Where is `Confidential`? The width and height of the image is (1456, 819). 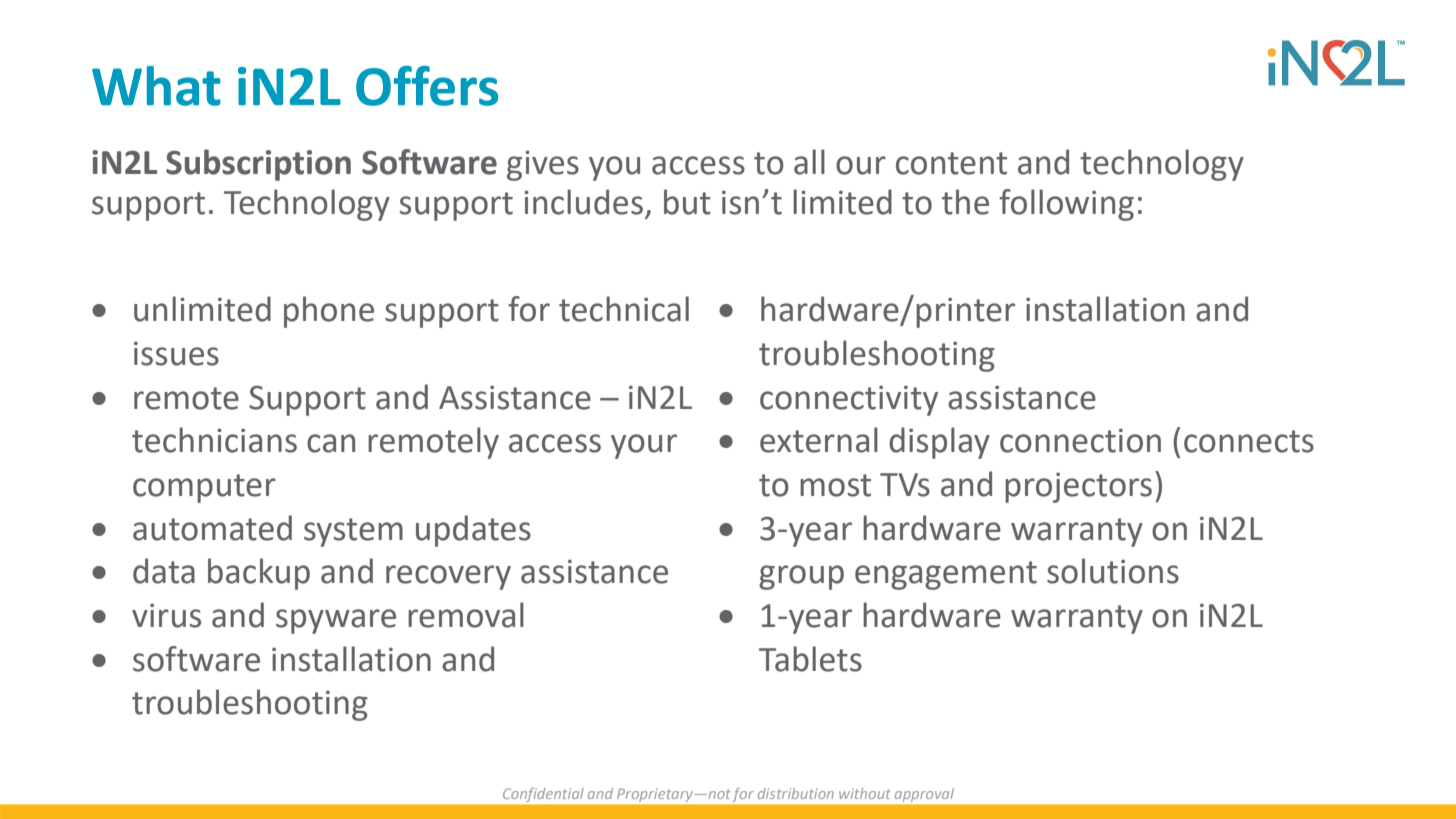 Confidential is located at coordinates (543, 795).
